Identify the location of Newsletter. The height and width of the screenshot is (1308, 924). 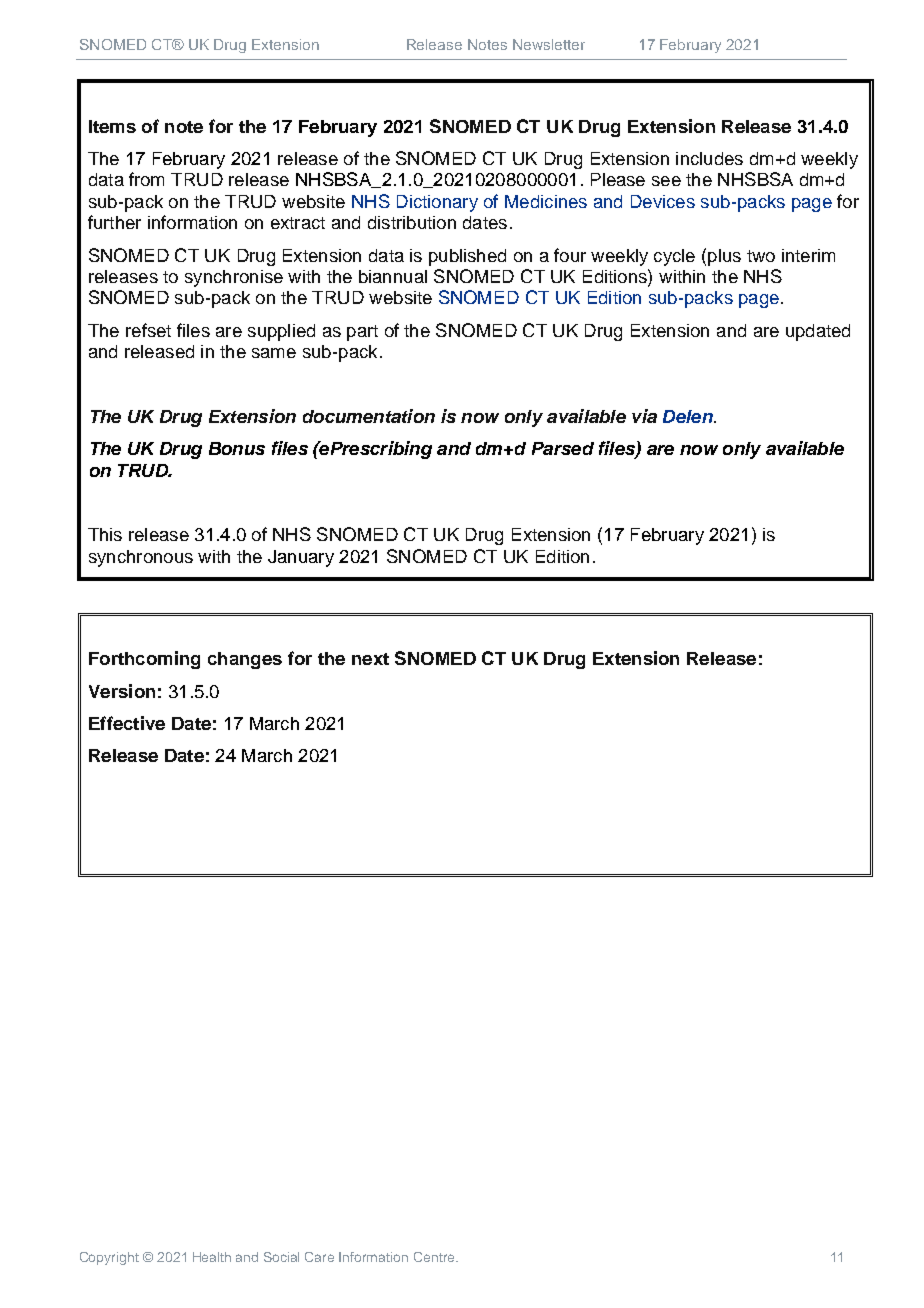
(549, 44).
